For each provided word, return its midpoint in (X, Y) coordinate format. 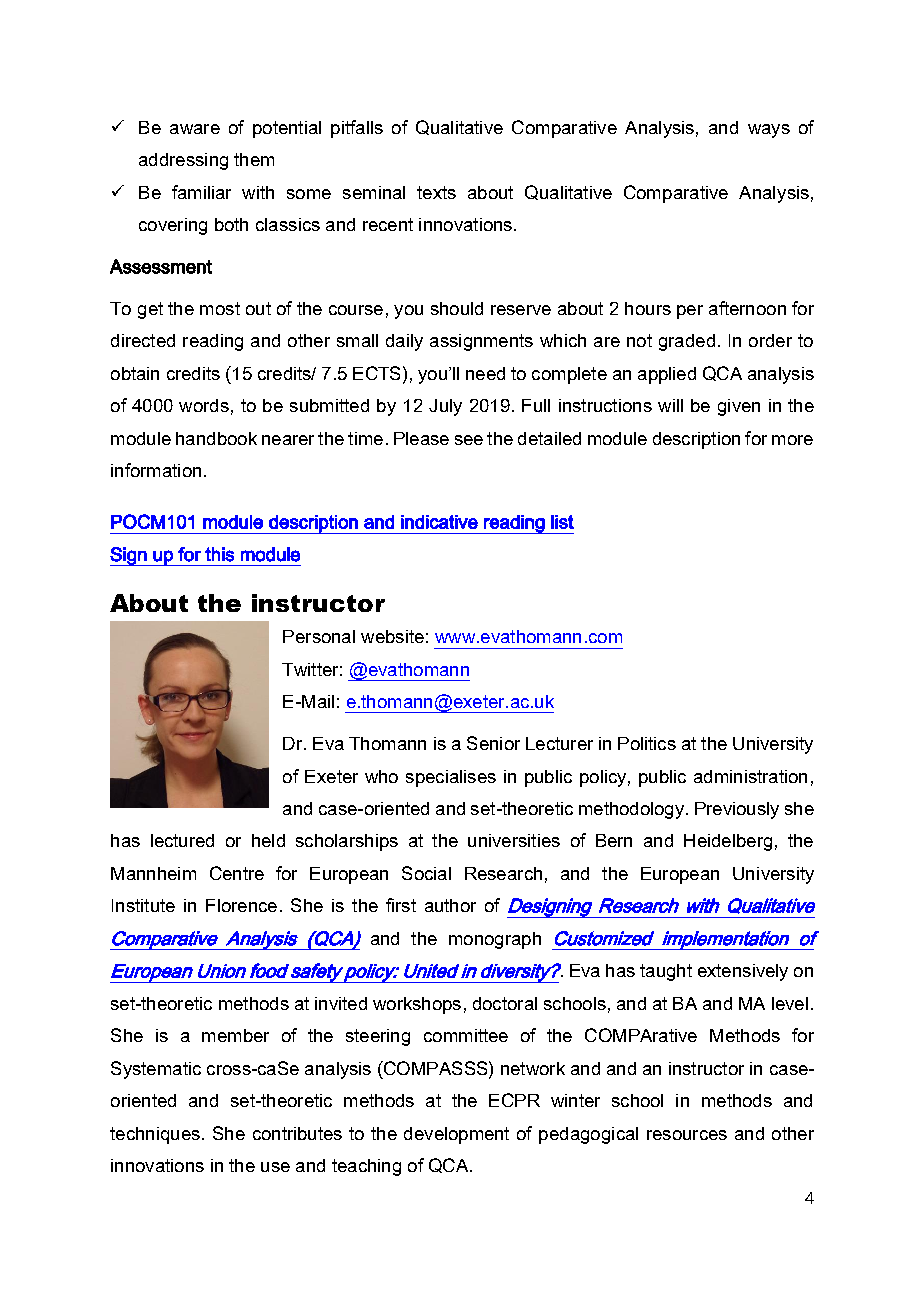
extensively (743, 972)
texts (436, 192)
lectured (182, 840)
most (220, 308)
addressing (183, 161)
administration (750, 776)
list (562, 522)
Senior (493, 743)
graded (687, 342)
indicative (439, 522)
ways (769, 131)
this (219, 554)
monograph (495, 940)
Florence (241, 905)
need (485, 373)
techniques (155, 1135)
